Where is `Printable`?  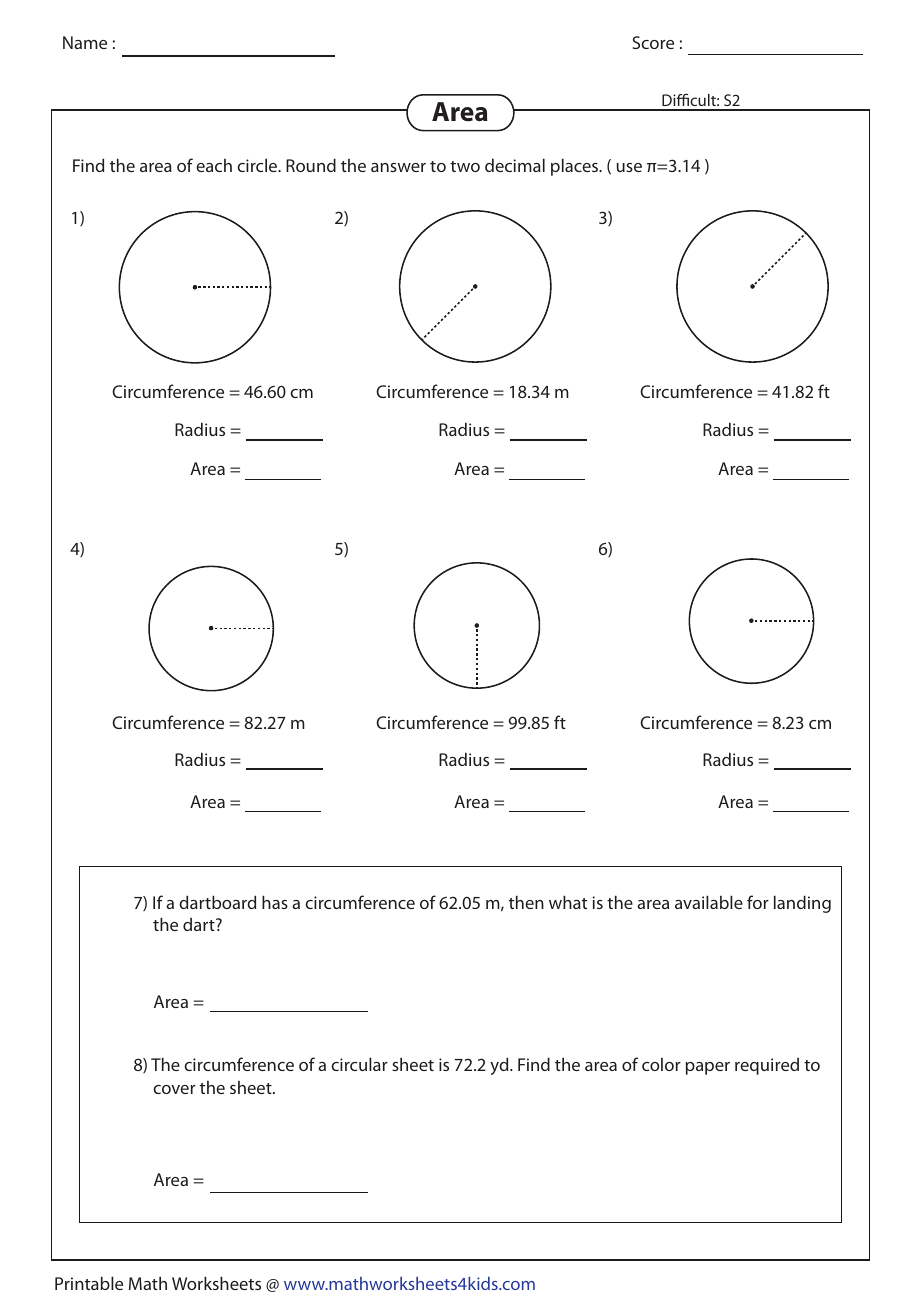
Printable is located at coordinates (89, 1283).
